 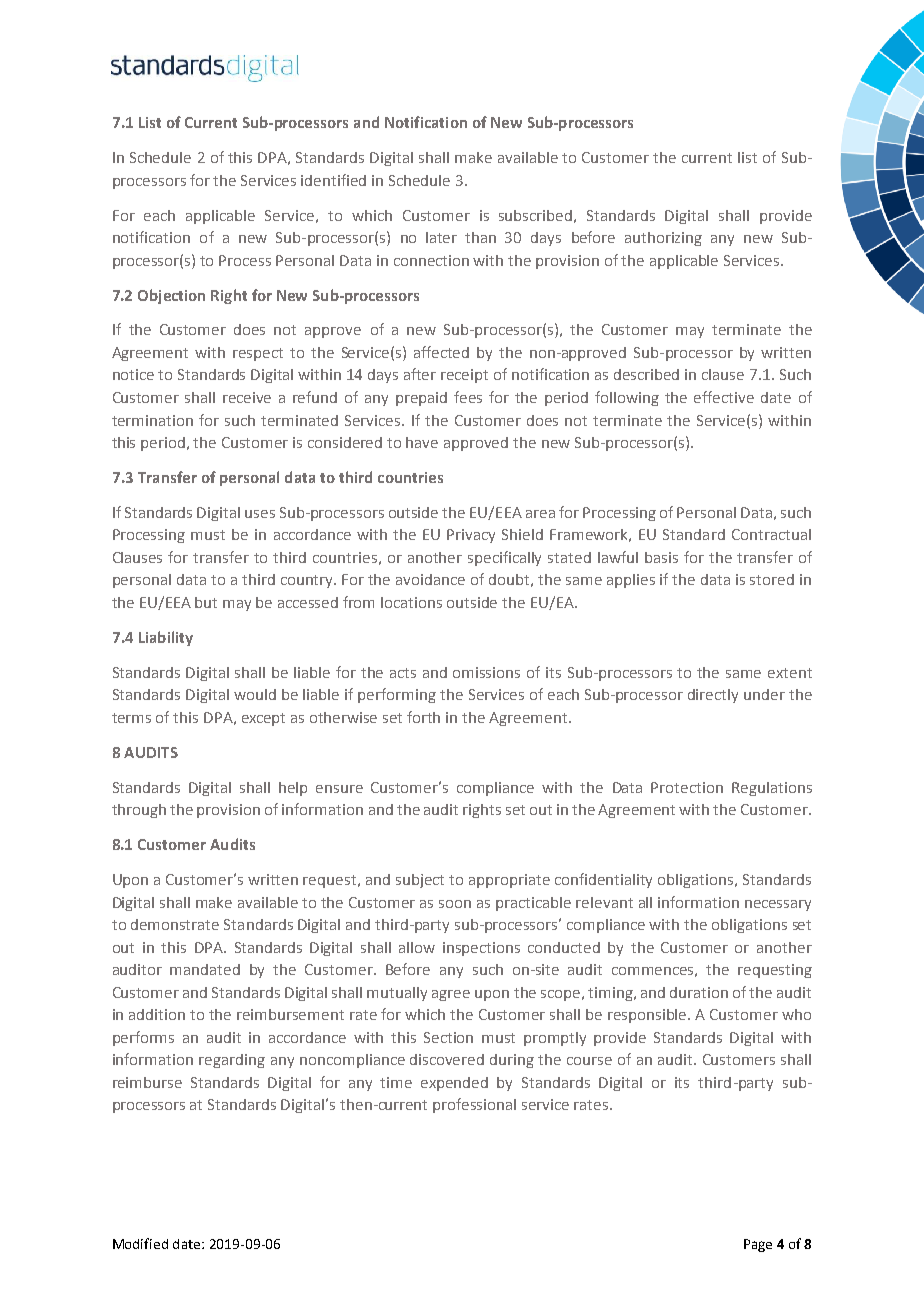 I want to click on Objection, so click(x=171, y=296).
